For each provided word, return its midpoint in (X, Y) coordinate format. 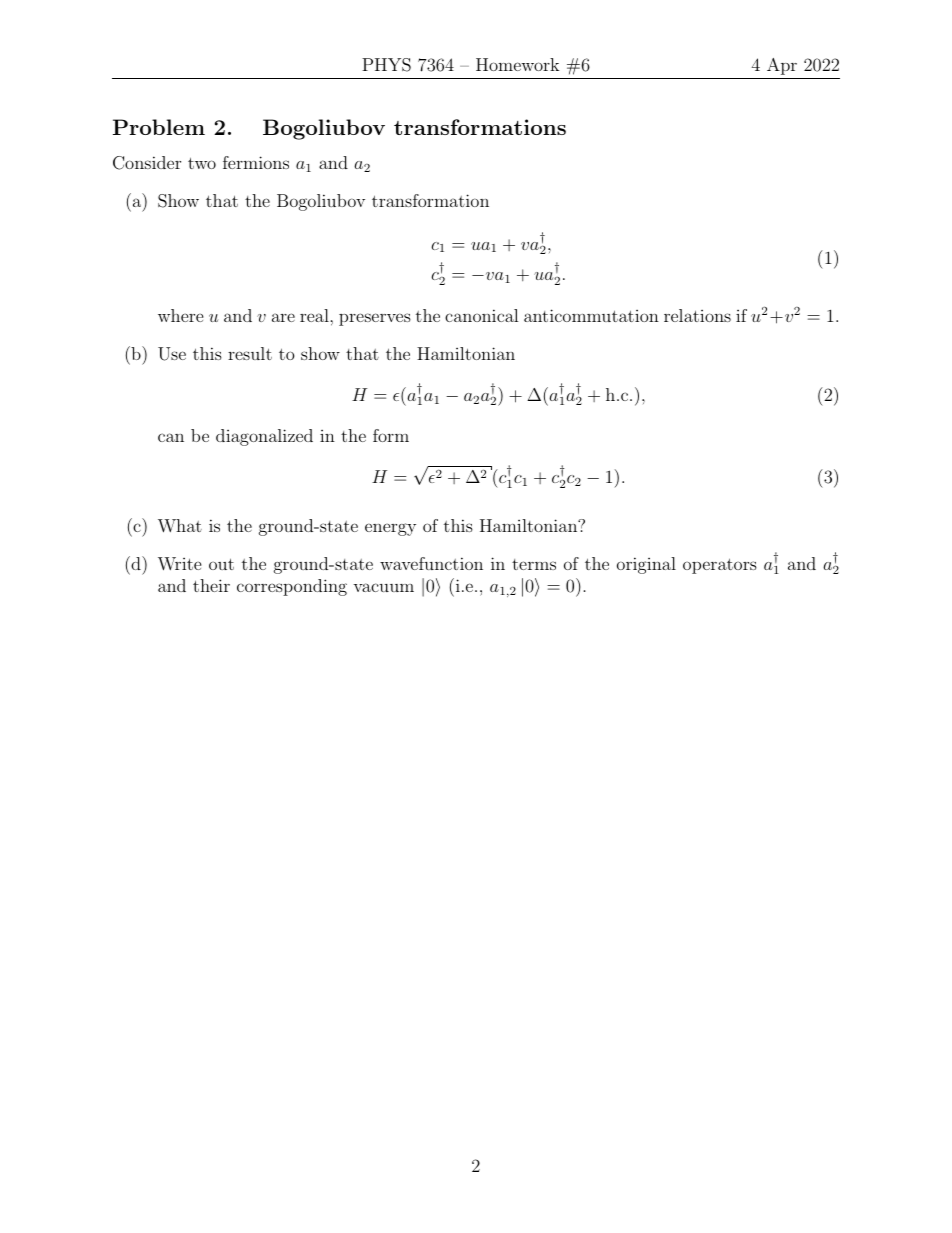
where (181, 315)
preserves (375, 319)
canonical (482, 315)
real (315, 315)
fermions (256, 162)
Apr (782, 66)
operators (720, 566)
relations (697, 315)
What (180, 526)
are (283, 317)
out (221, 564)
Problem (159, 127)
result (250, 353)
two (202, 163)
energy (390, 529)
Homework (517, 64)
